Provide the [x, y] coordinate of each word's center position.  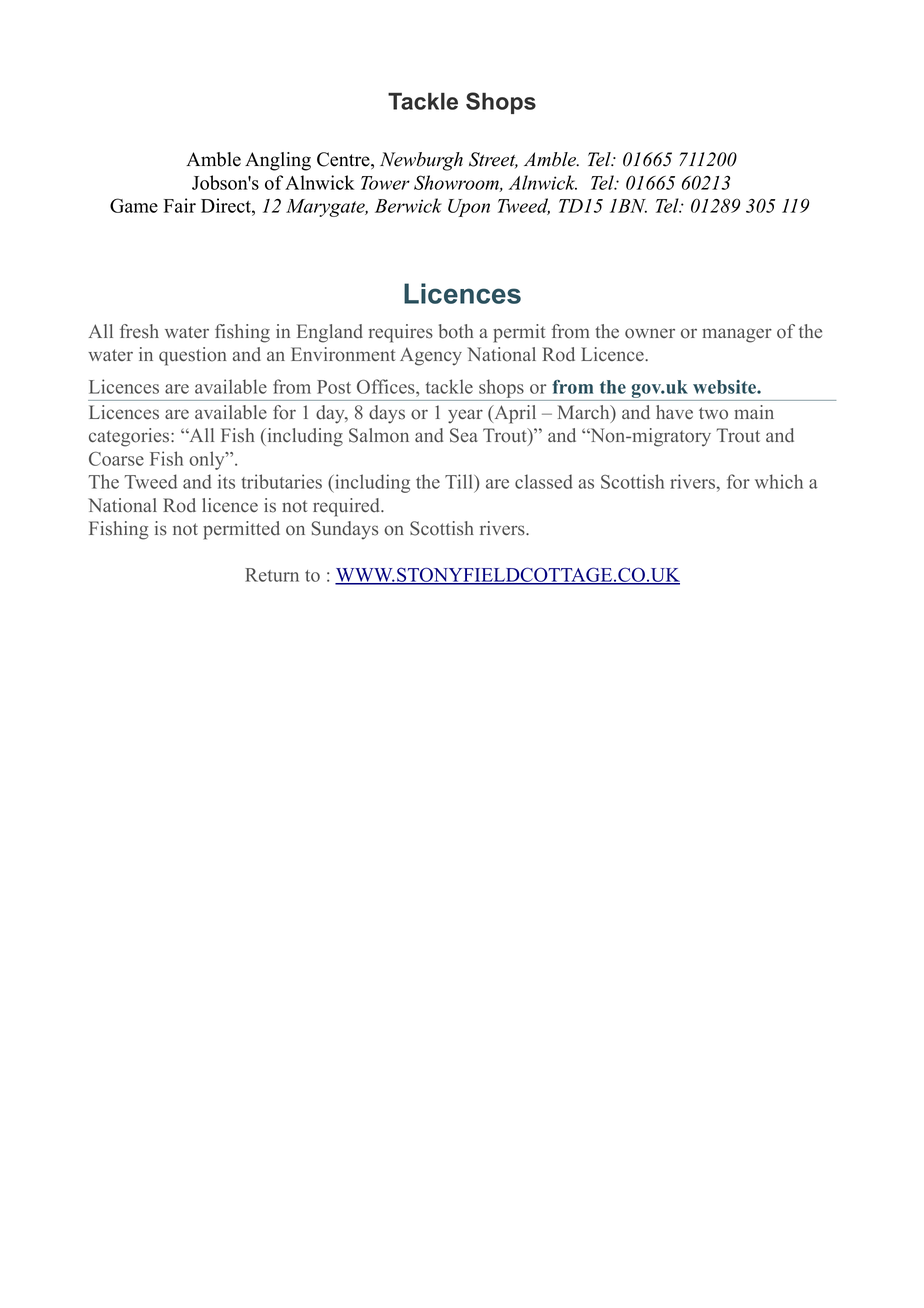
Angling [278, 161]
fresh [139, 331]
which [779, 481]
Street [493, 160]
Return [272, 575]
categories [130, 437]
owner [650, 333]
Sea [464, 435]
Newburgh [421, 161]
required [347, 507]
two [713, 413]
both [456, 331]
